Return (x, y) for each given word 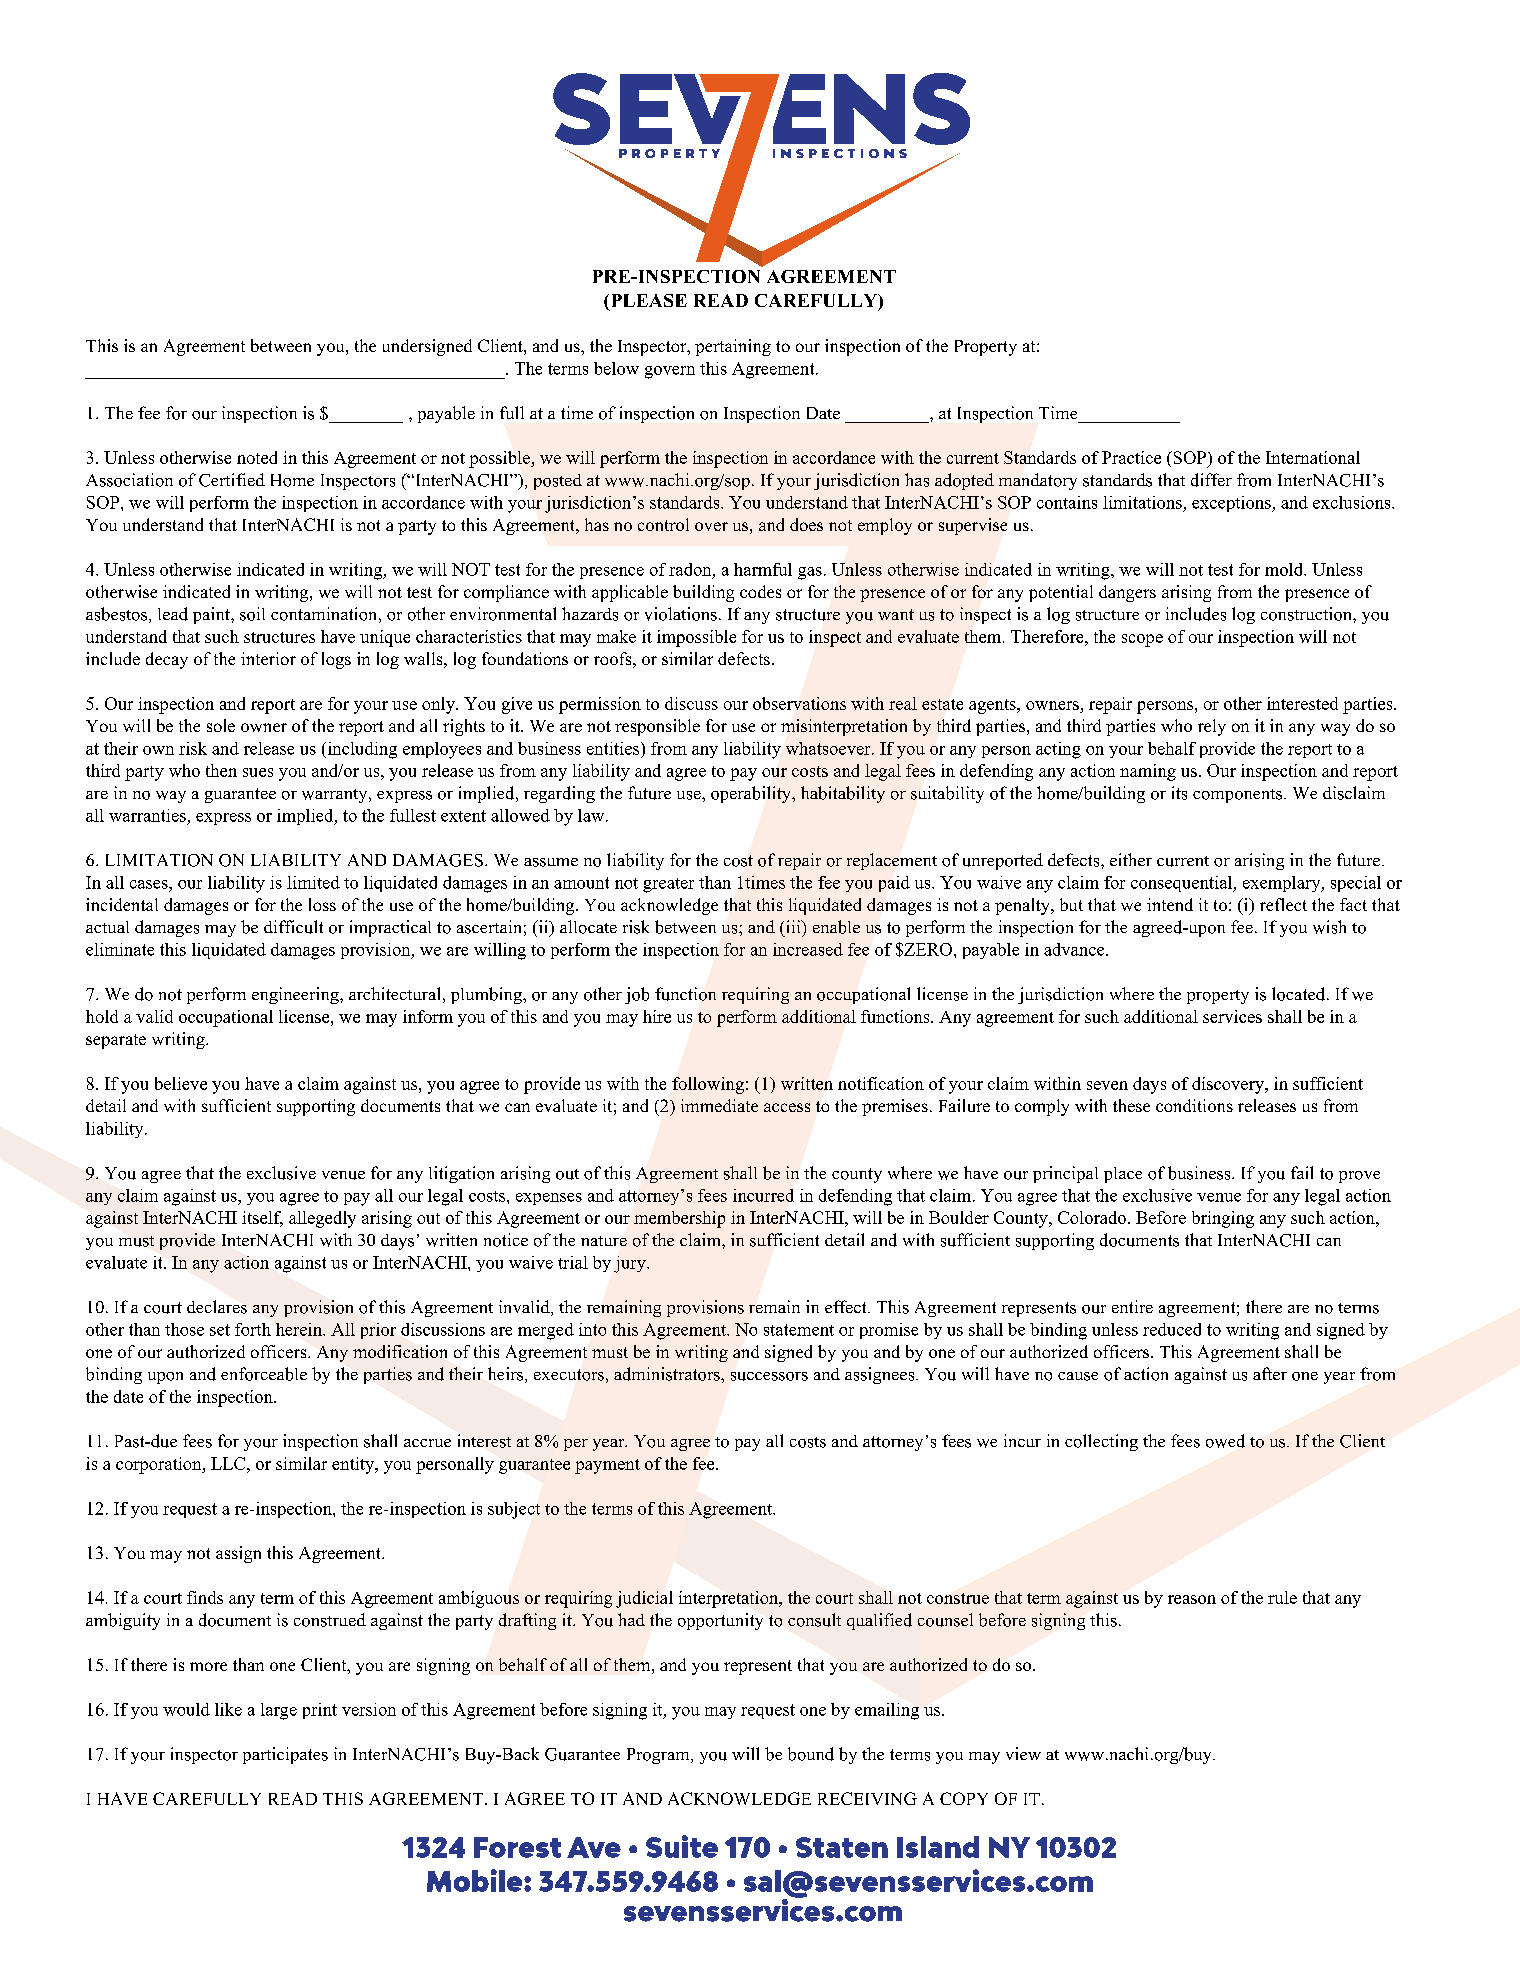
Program (659, 1756)
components (1239, 796)
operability (752, 794)
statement (799, 1330)
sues (258, 772)
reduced (1172, 1329)
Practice (1131, 457)
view (1023, 1753)
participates (285, 1755)
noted (257, 457)
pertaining (733, 347)
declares (217, 1307)
